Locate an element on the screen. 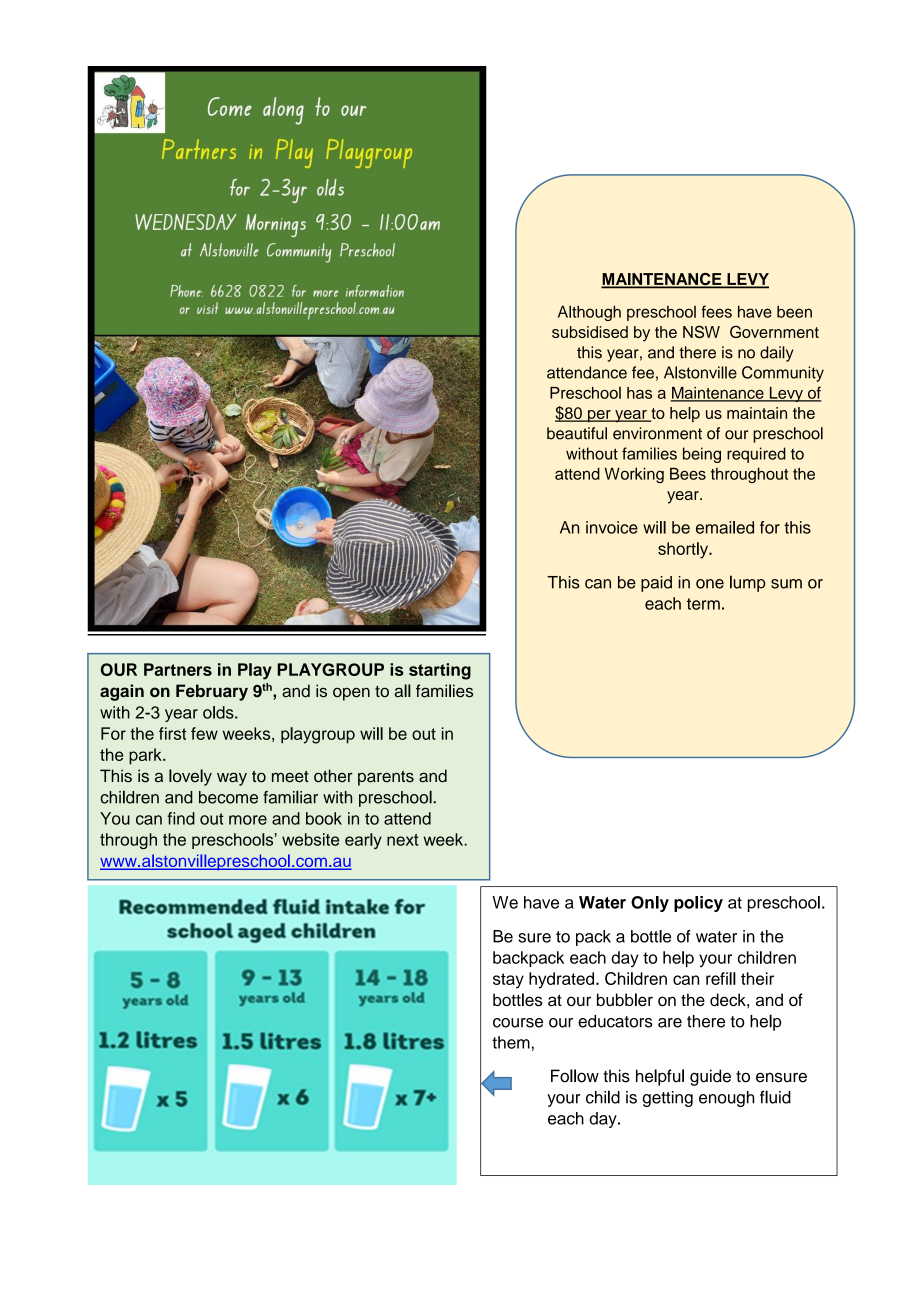 Image resolution: width=924 pixels, height=1308 pixels. find is located at coordinates (181, 818).
